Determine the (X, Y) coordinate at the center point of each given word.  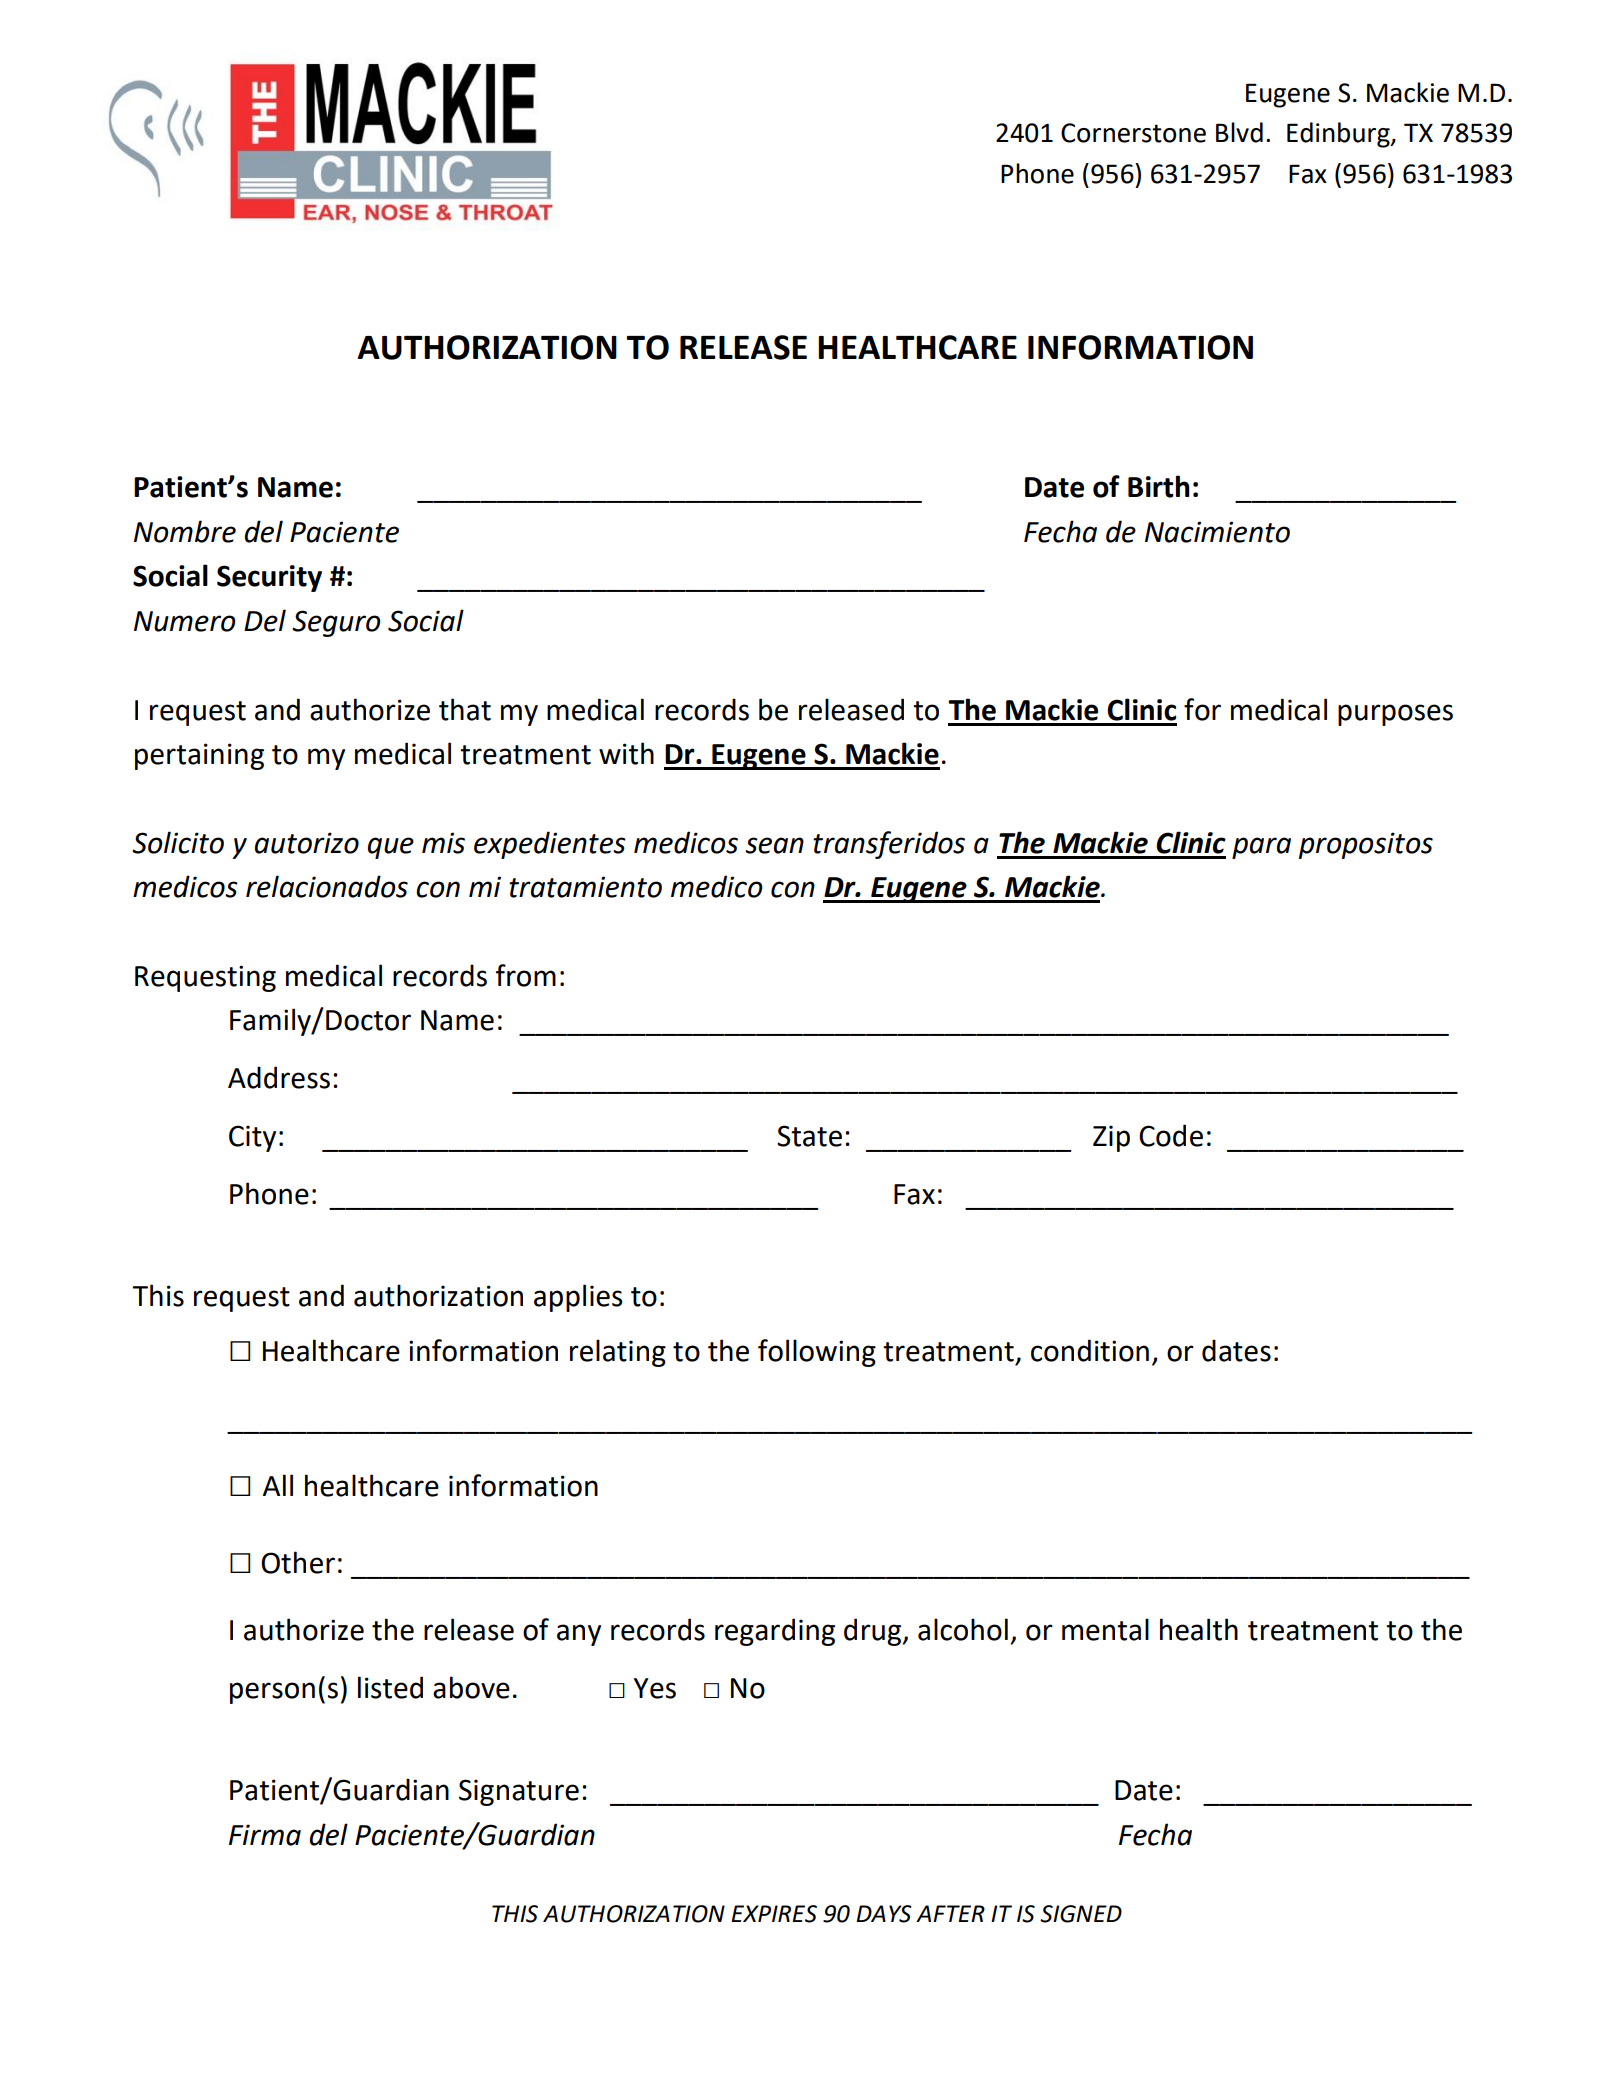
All (278, 1485)
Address (279, 1077)
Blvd (1239, 132)
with (626, 753)
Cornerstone (1133, 133)
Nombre (185, 531)
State (809, 1136)
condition (1090, 1350)
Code (1171, 1135)
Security (269, 578)
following (817, 1353)
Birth (1159, 486)
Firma (265, 1835)
